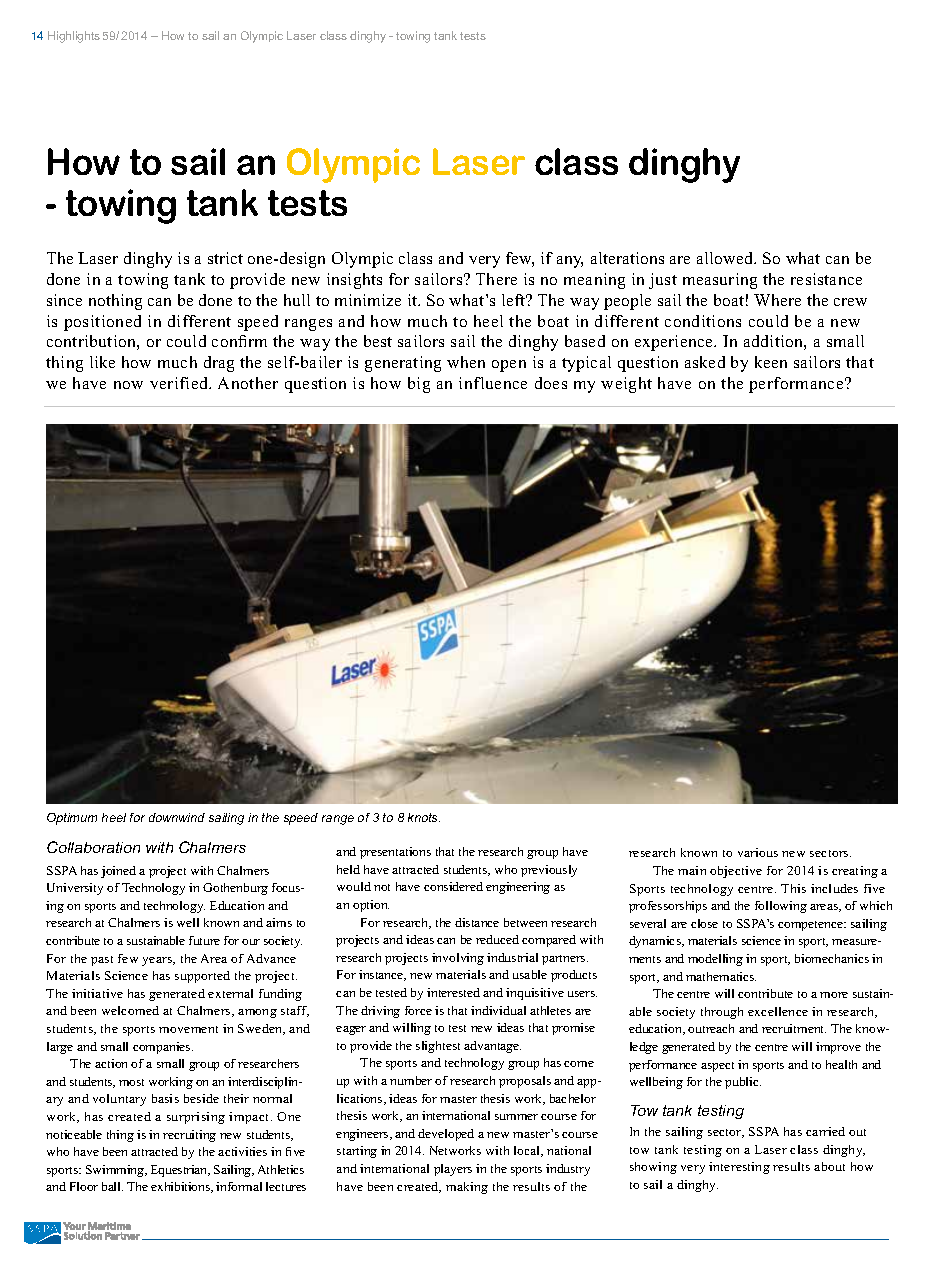 The width and height of the screenshot is (952, 1270). I want to click on any, so click(570, 262).
